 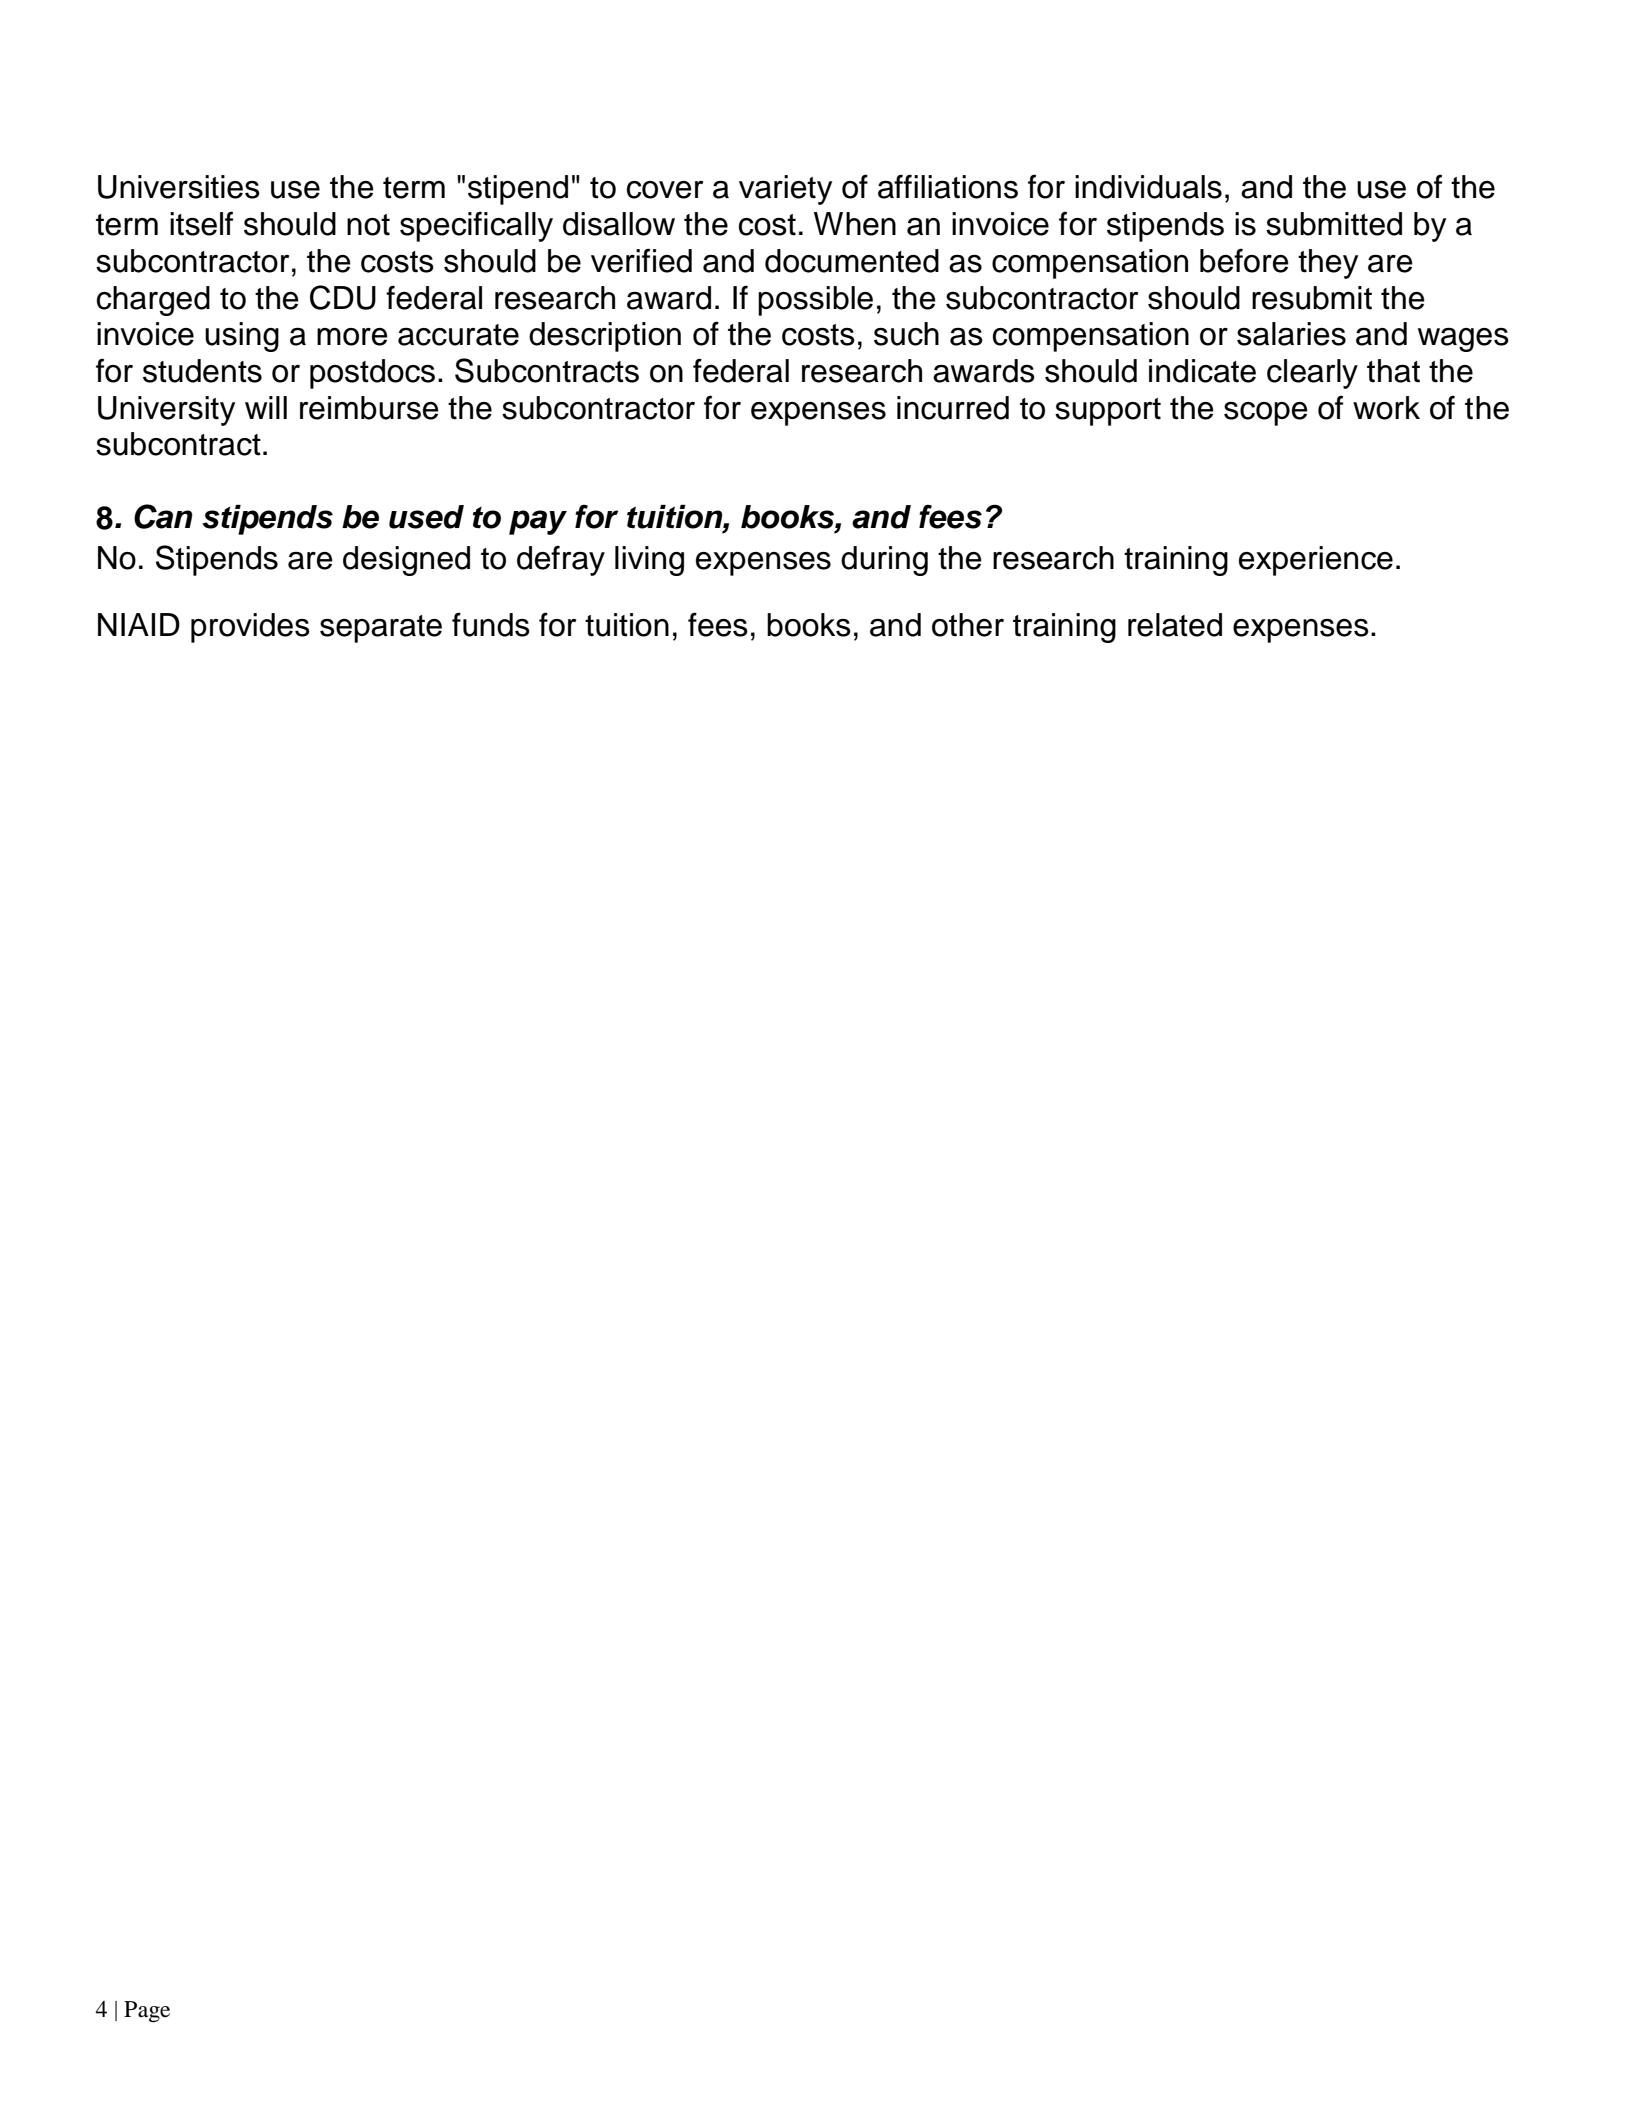 What do you see at coordinates (1334, 224) in the screenshot?
I see `submitted` at bounding box center [1334, 224].
